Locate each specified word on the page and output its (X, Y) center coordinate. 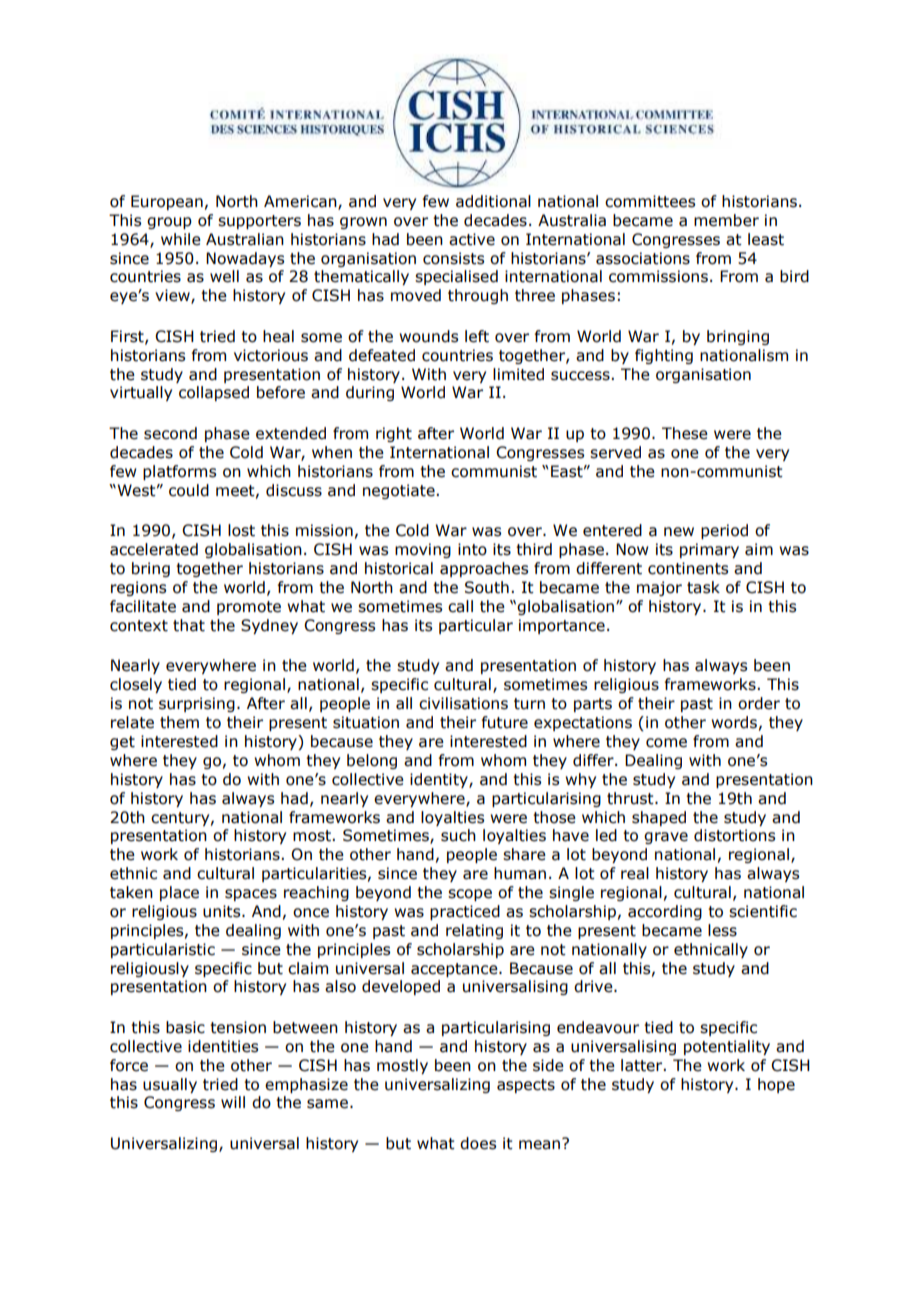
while (181, 239)
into (472, 549)
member (726, 220)
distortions (734, 835)
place (179, 893)
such (458, 835)
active (472, 239)
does (478, 1143)
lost (241, 530)
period (724, 531)
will (233, 1102)
